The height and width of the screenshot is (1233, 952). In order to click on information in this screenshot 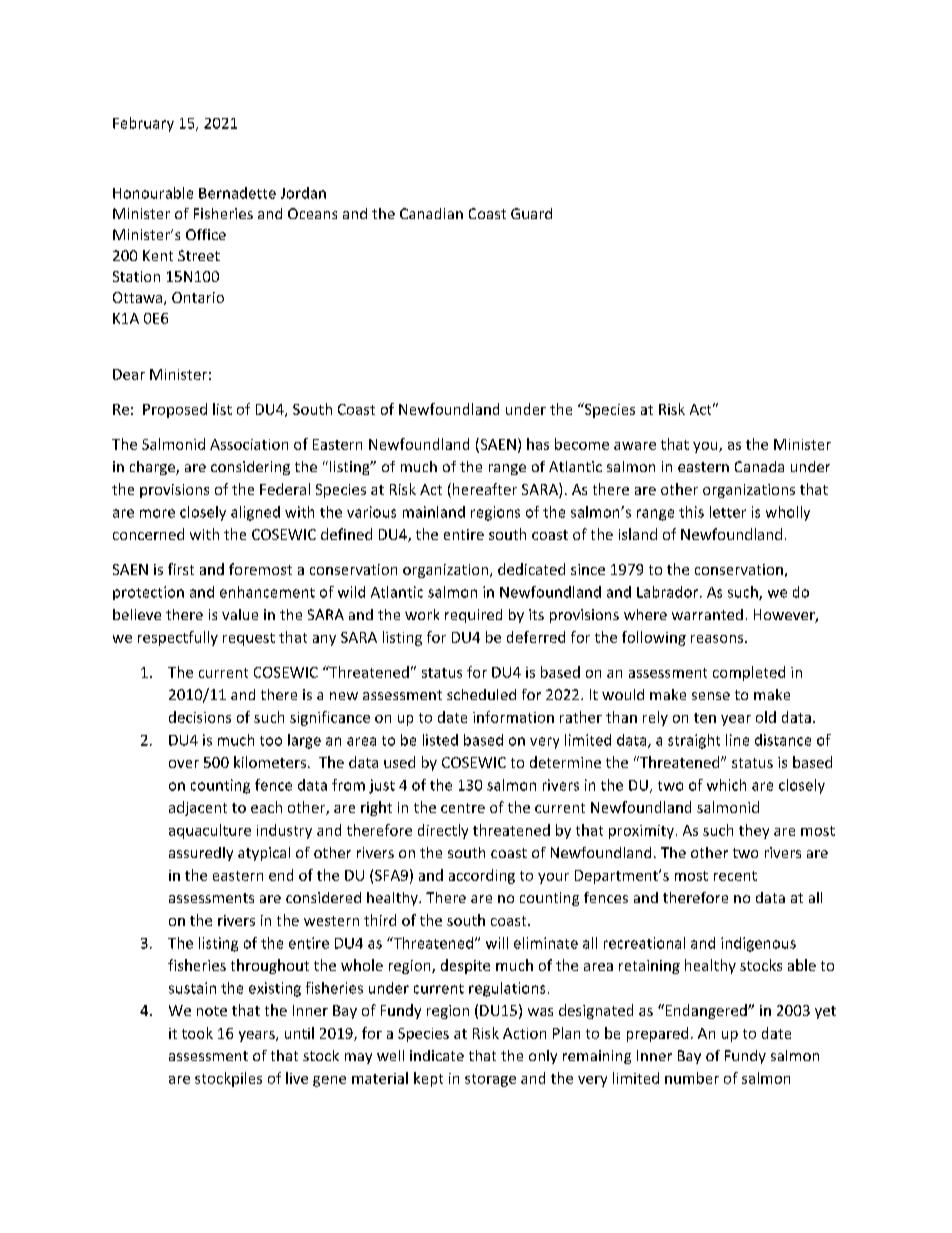, I will do `click(513, 717)`.
